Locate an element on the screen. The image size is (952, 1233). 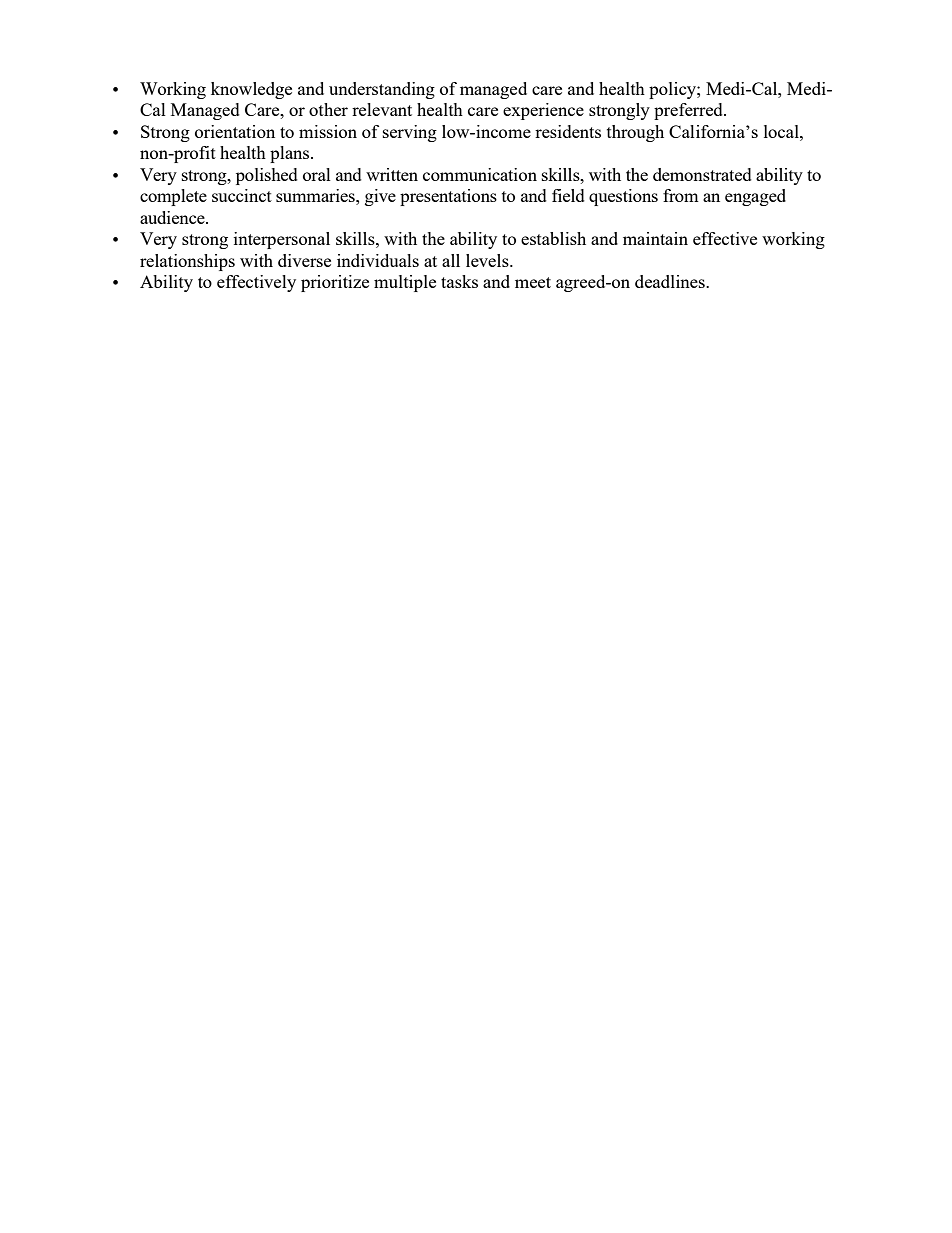
presentations is located at coordinates (448, 197).
